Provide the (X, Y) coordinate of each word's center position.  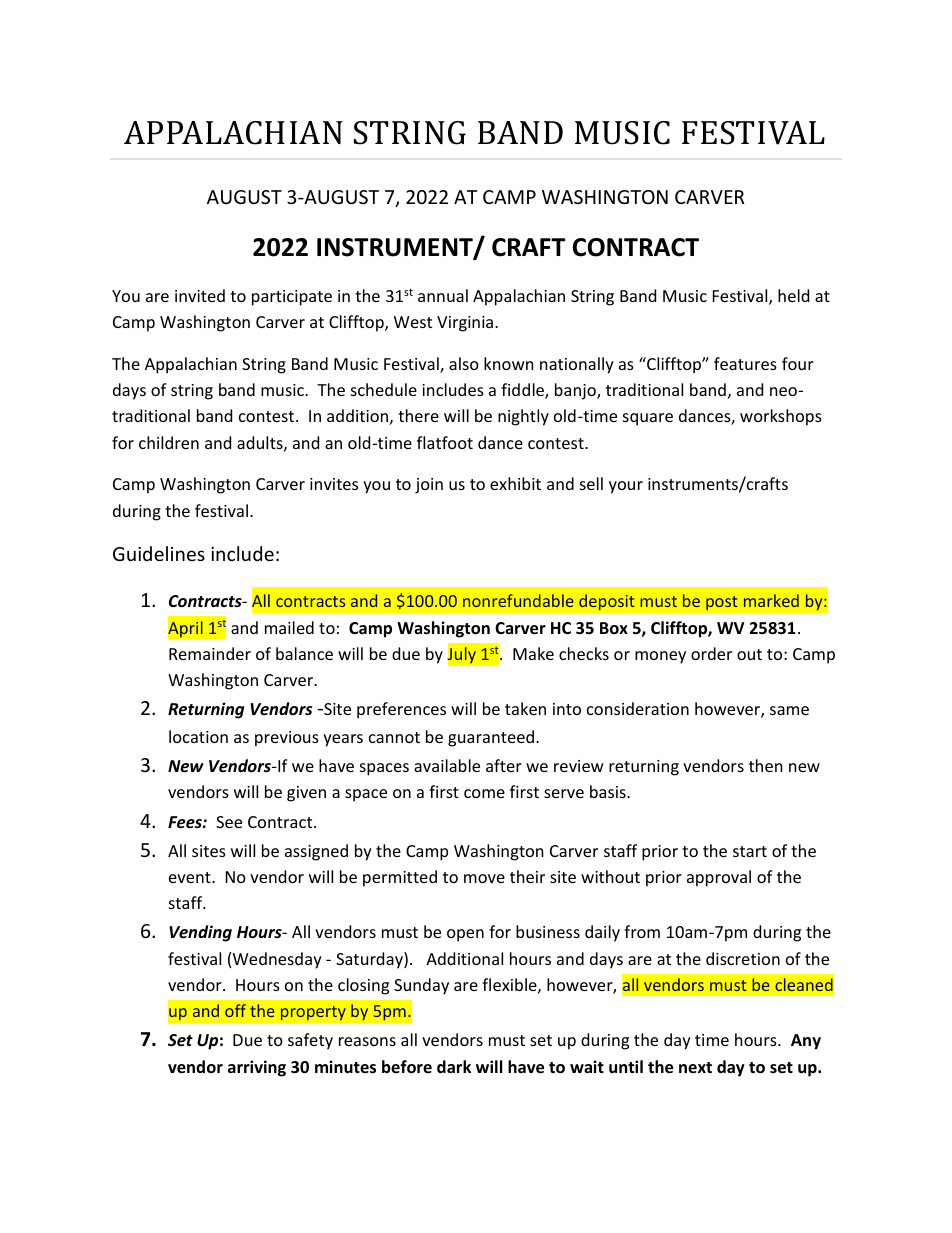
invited (200, 295)
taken (525, 708)
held (793, 295)
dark (454, 1066)
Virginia (465, 324)
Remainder (210, 653)
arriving (257, 1068)
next (695, 1067)
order (711, 653)
